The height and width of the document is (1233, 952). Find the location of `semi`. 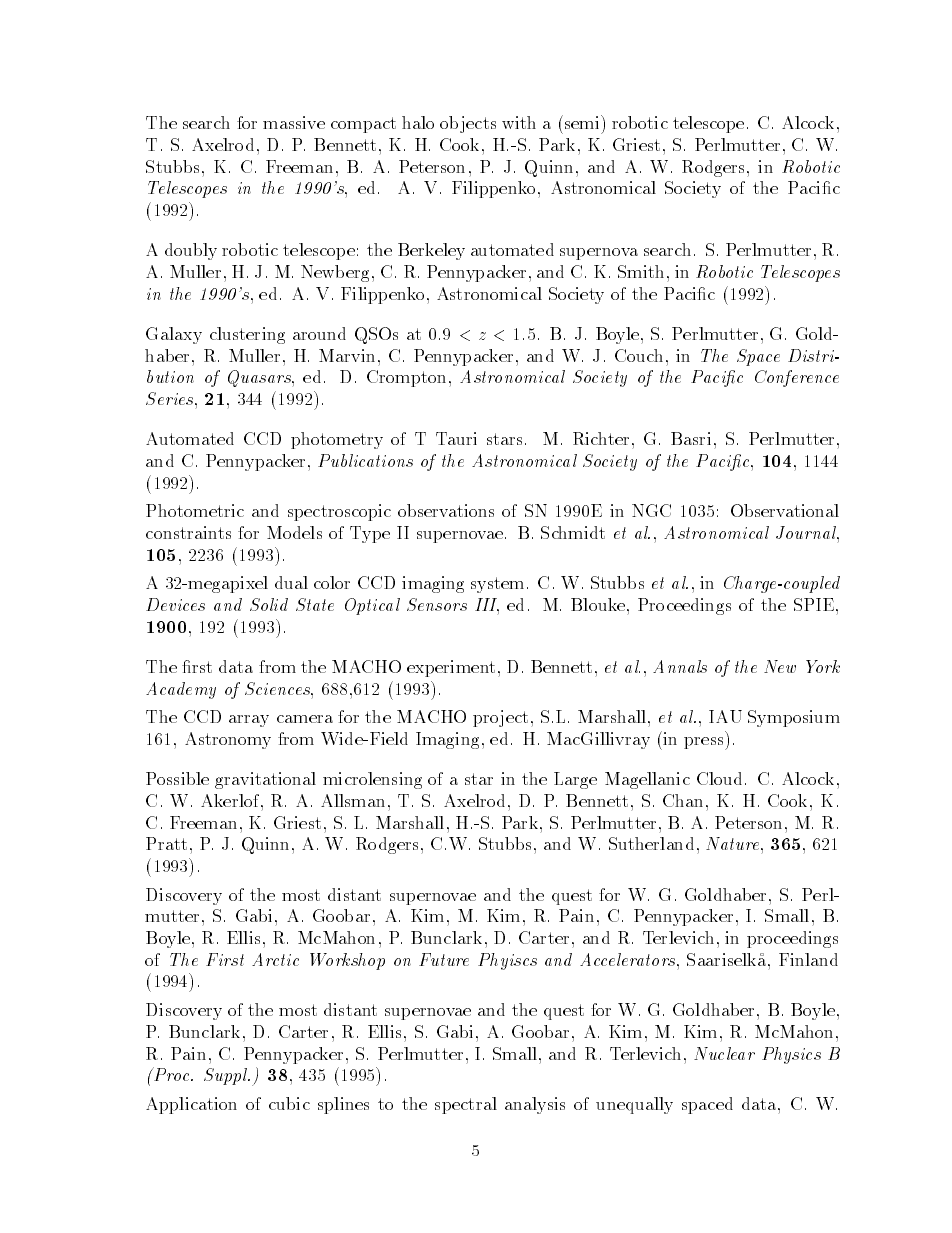

semi is located at coordinates (583, 122).
